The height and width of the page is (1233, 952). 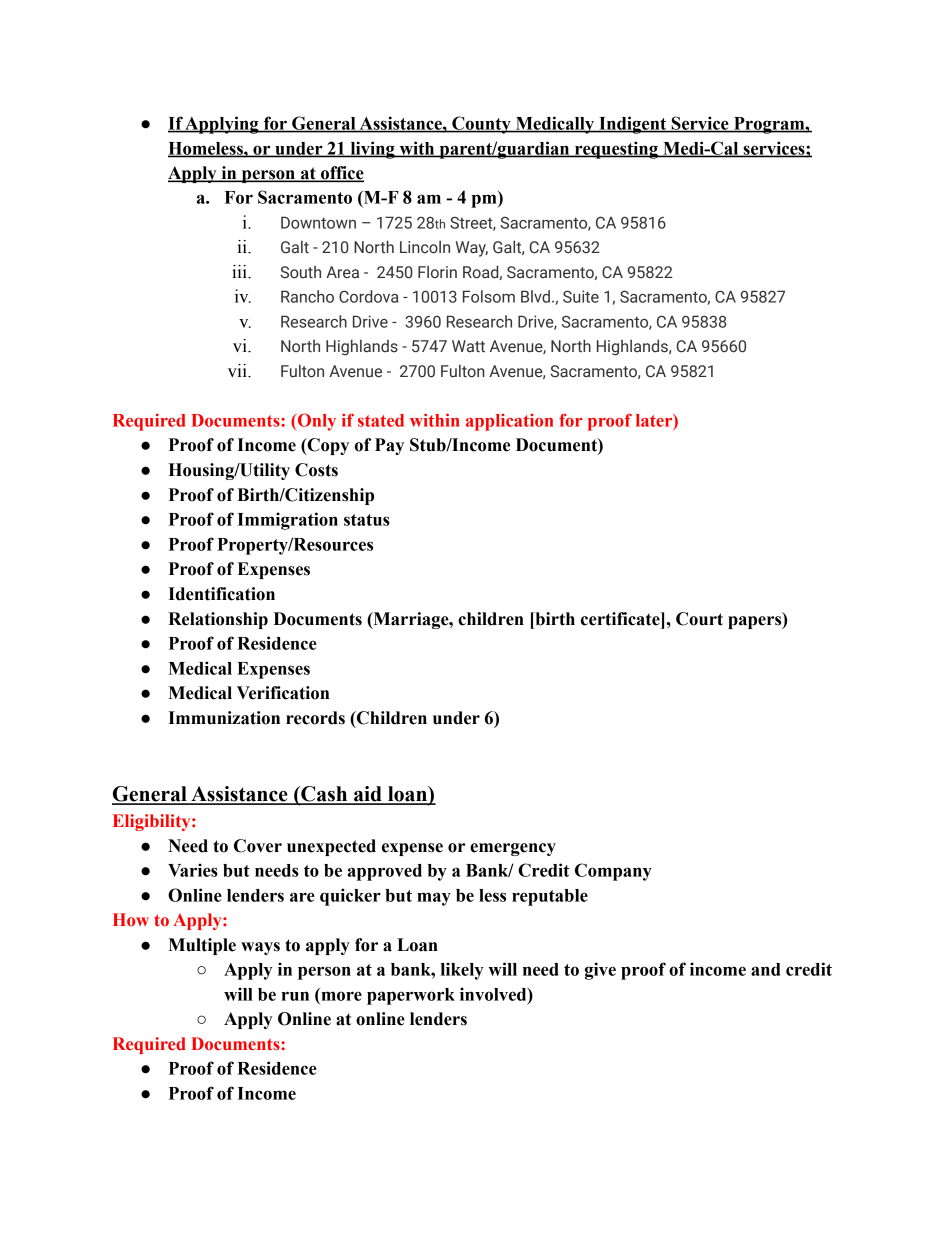 I want to click on Multiple, so click(x=202, y=946).
